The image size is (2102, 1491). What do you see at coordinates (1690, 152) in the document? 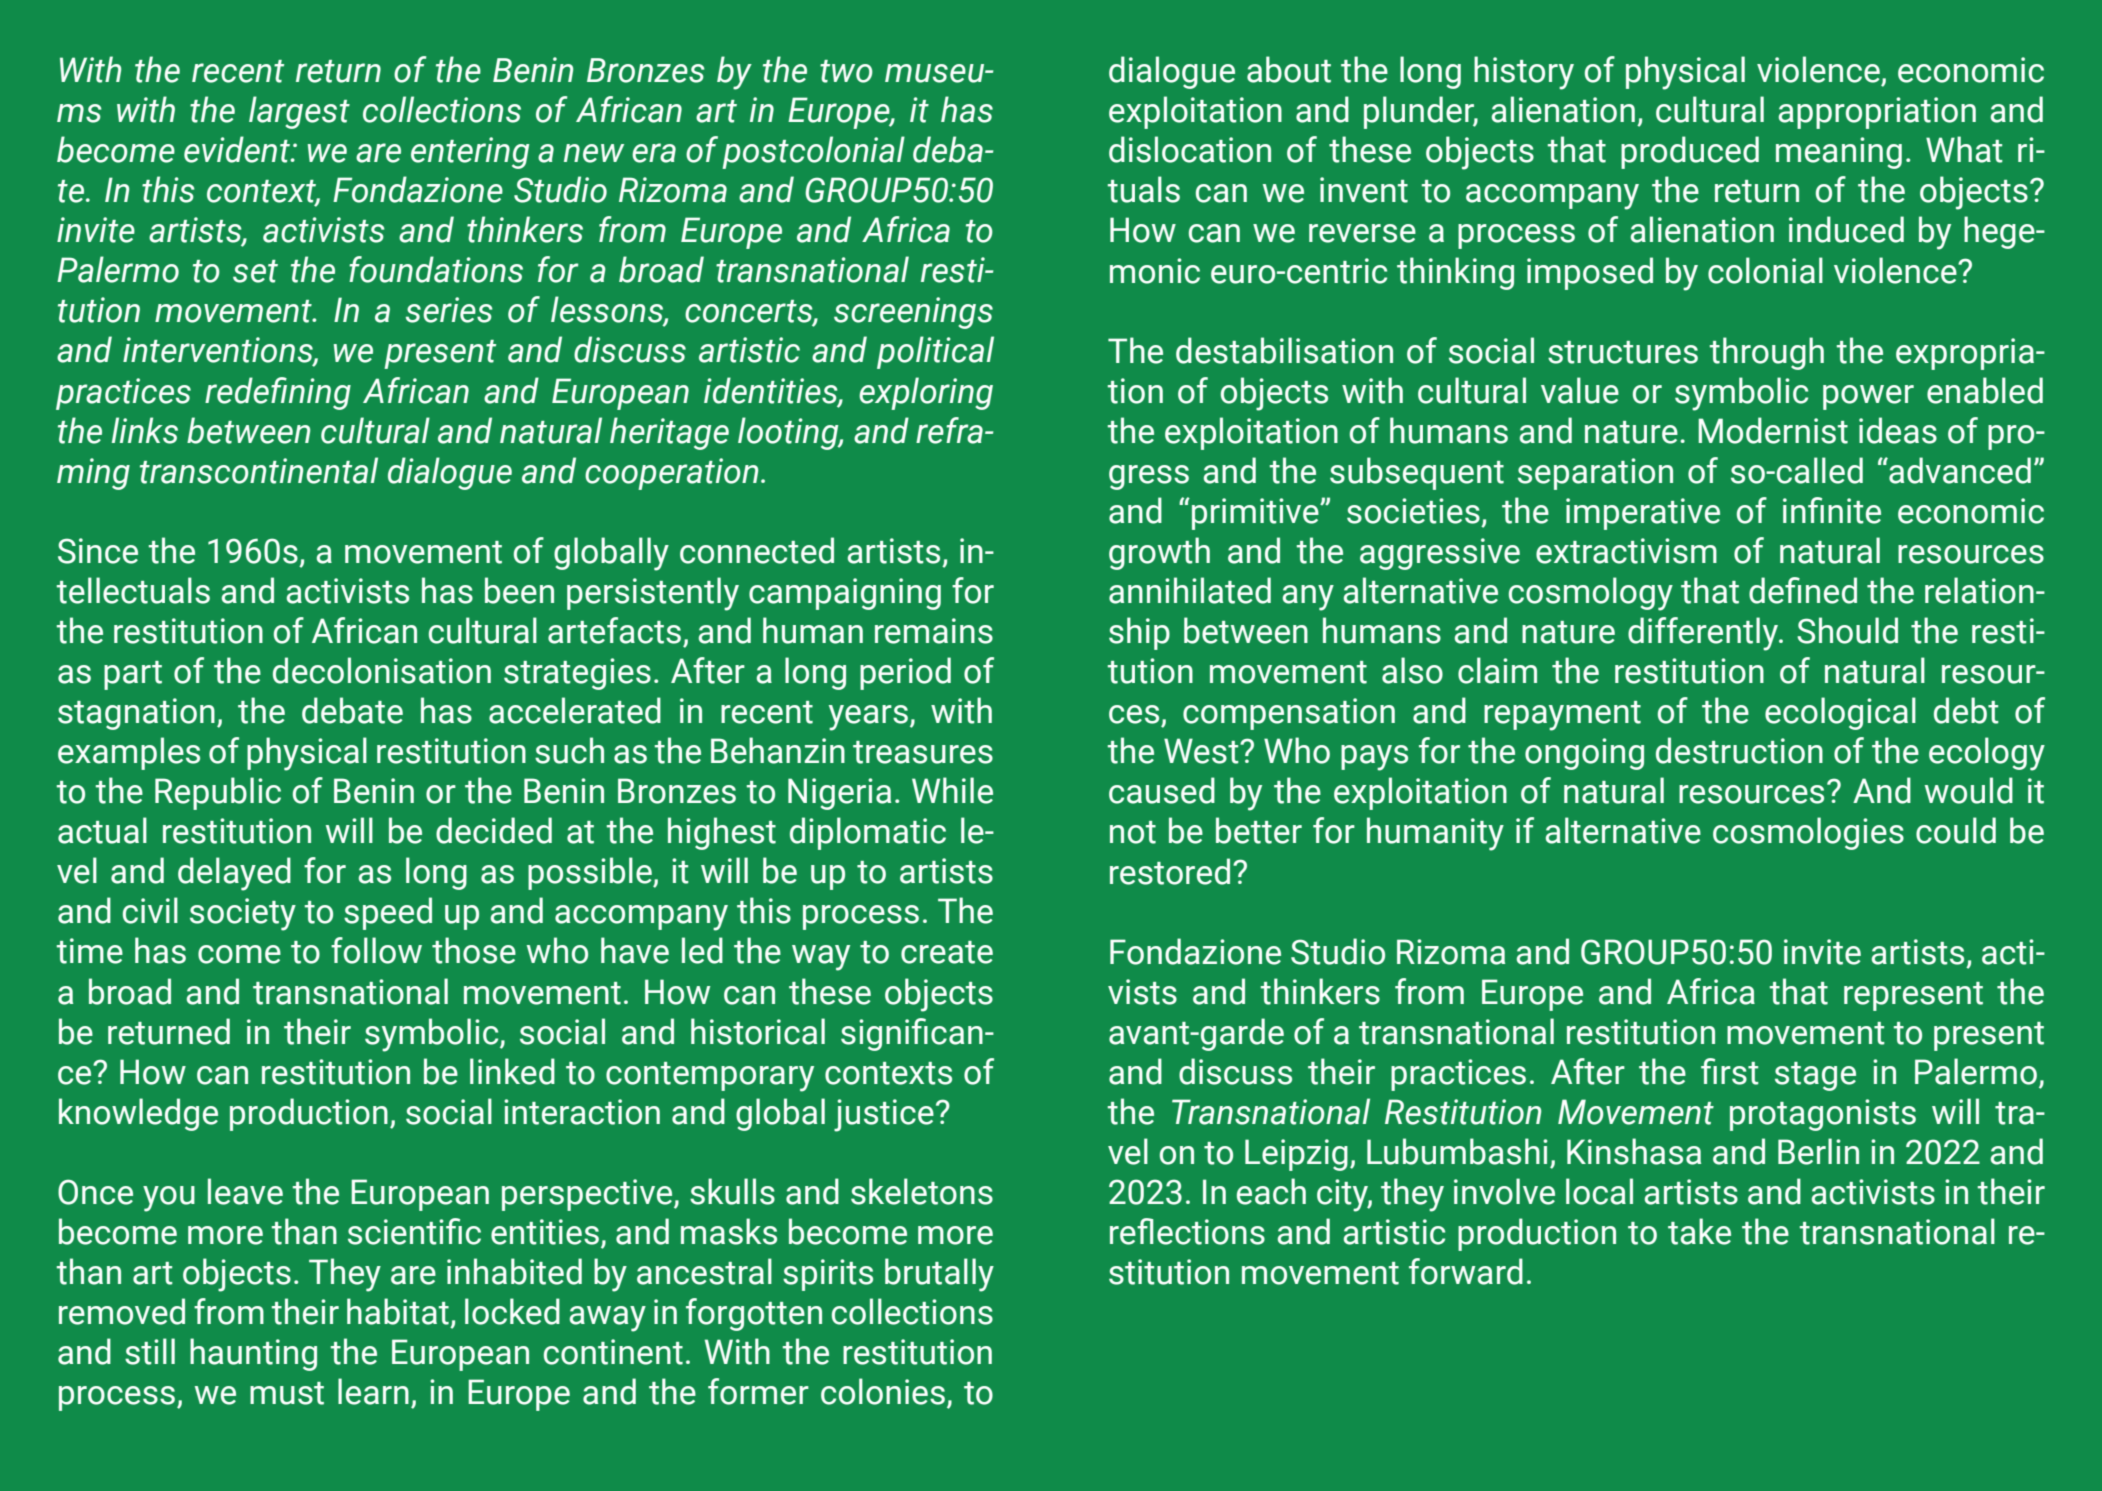
I see `produced` at bounding box center [1690, 152].
